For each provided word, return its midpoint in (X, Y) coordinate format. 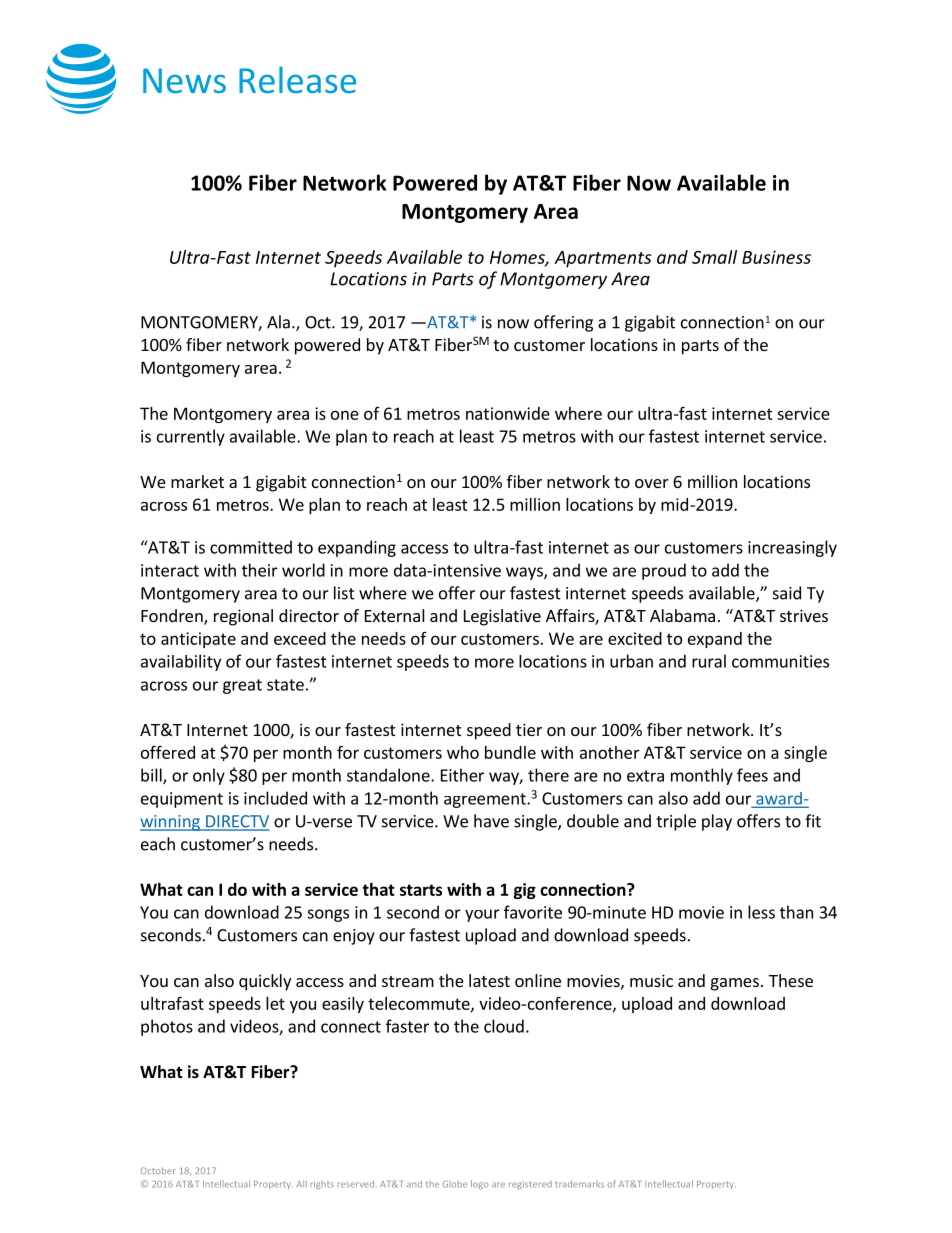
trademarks (579, 1184)
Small (714, 257)
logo (479, 1184)
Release (297, 79)
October (158, 1170)
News (184, 80)
